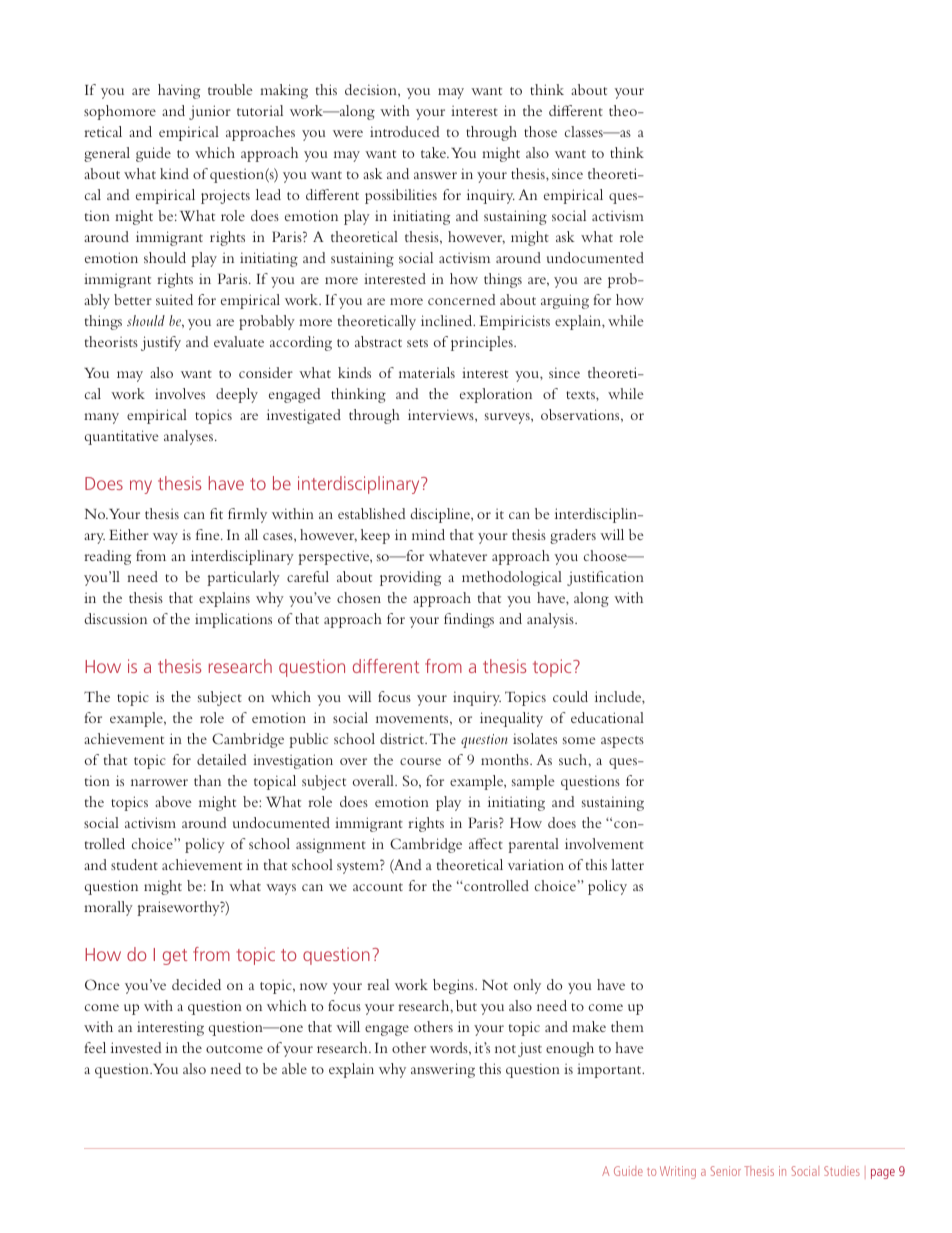 The width and height of the document is (952, 1233). What do you see at coordinates (136, 1047) in the document?
I see `invested` at bounding box center [136, 1047].
